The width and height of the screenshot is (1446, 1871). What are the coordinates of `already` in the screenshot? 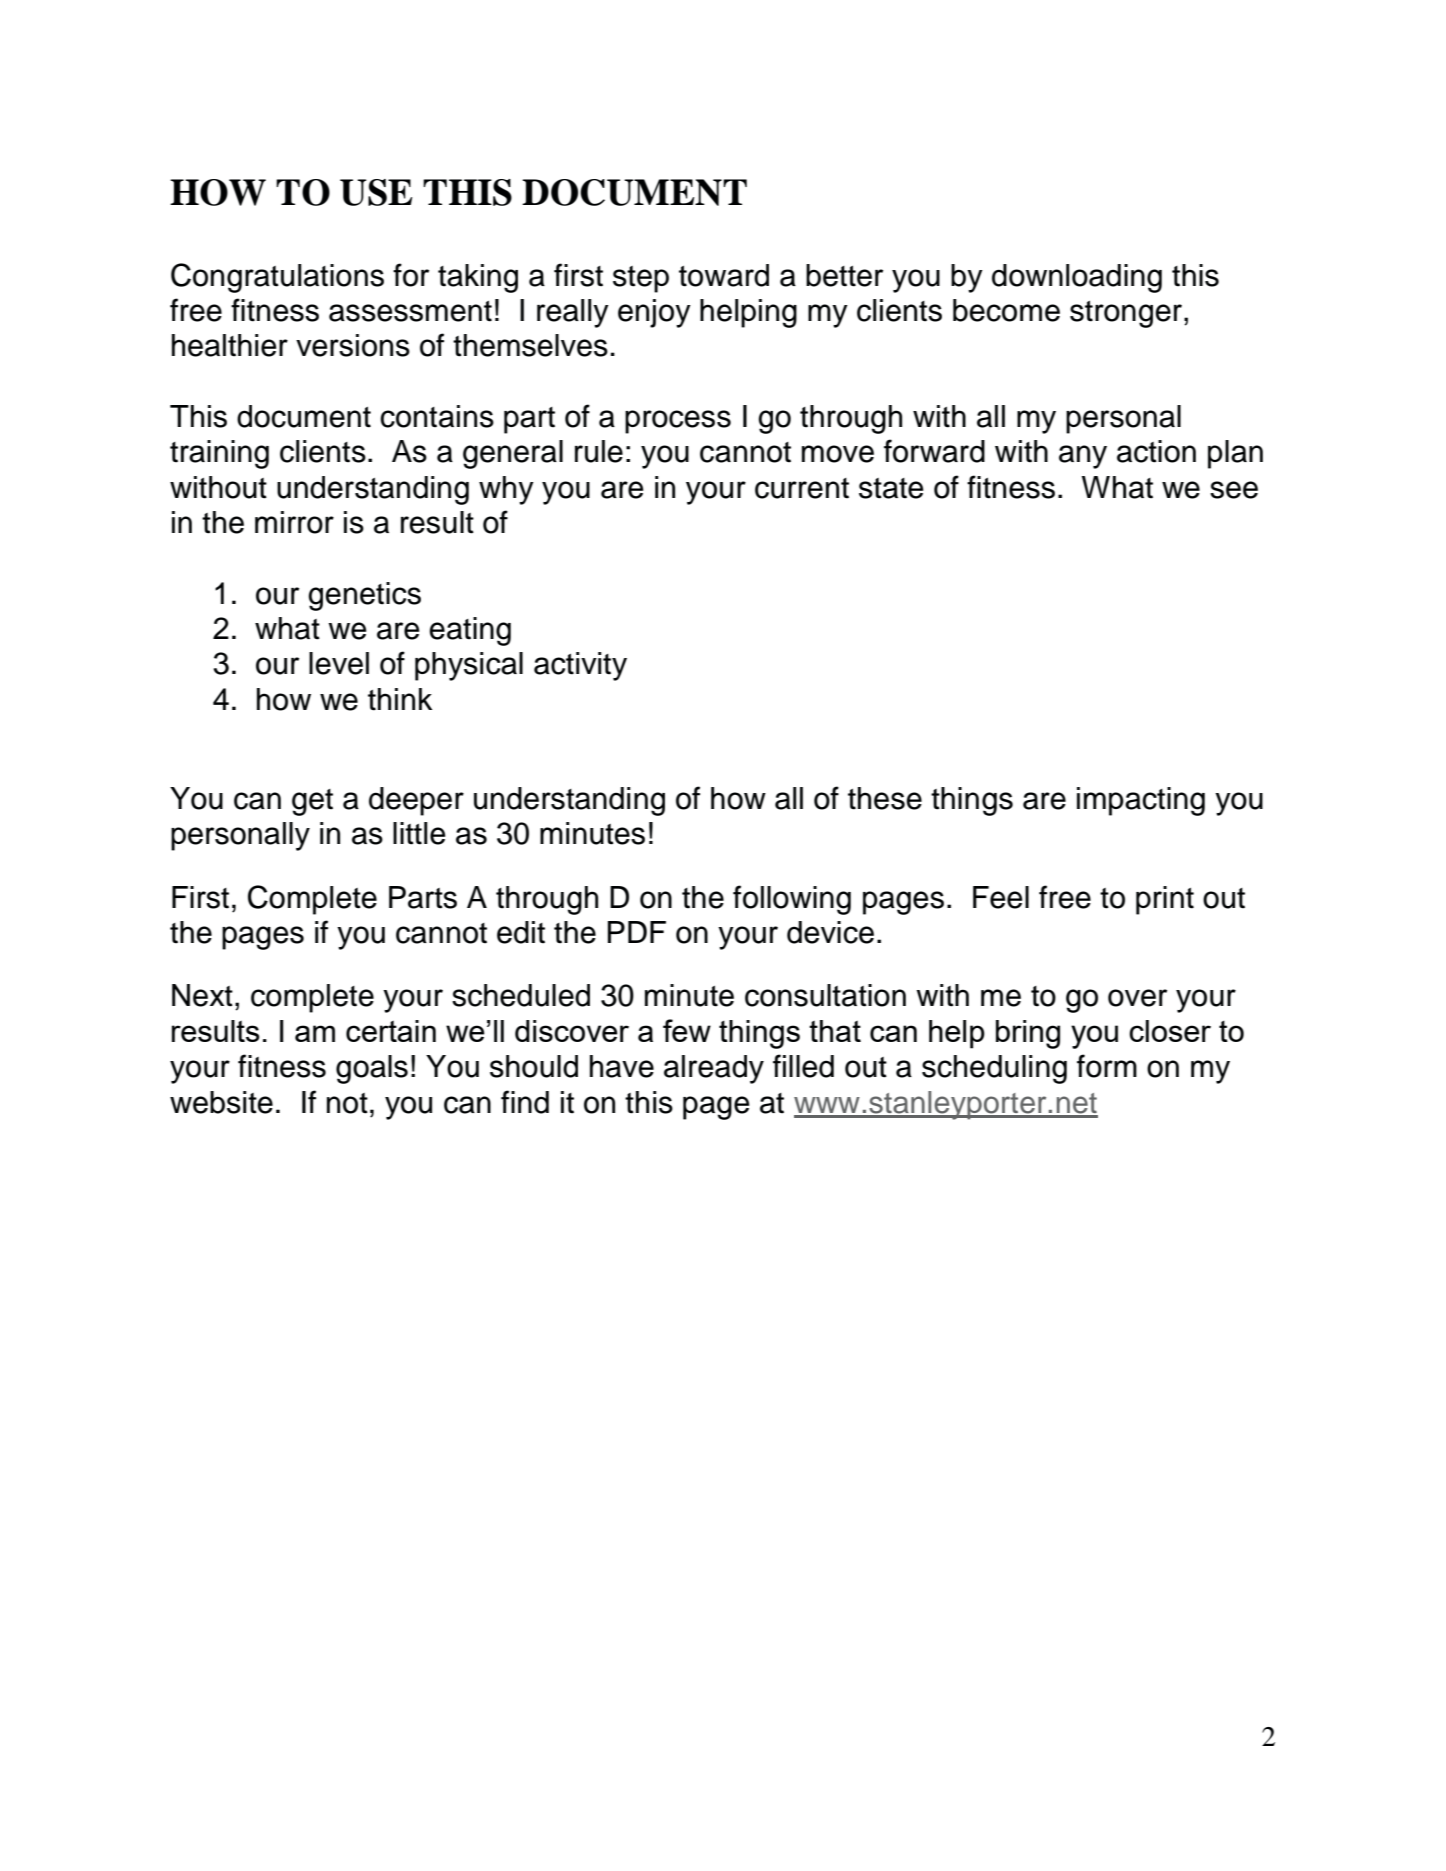 It's located at (714, 1069).
